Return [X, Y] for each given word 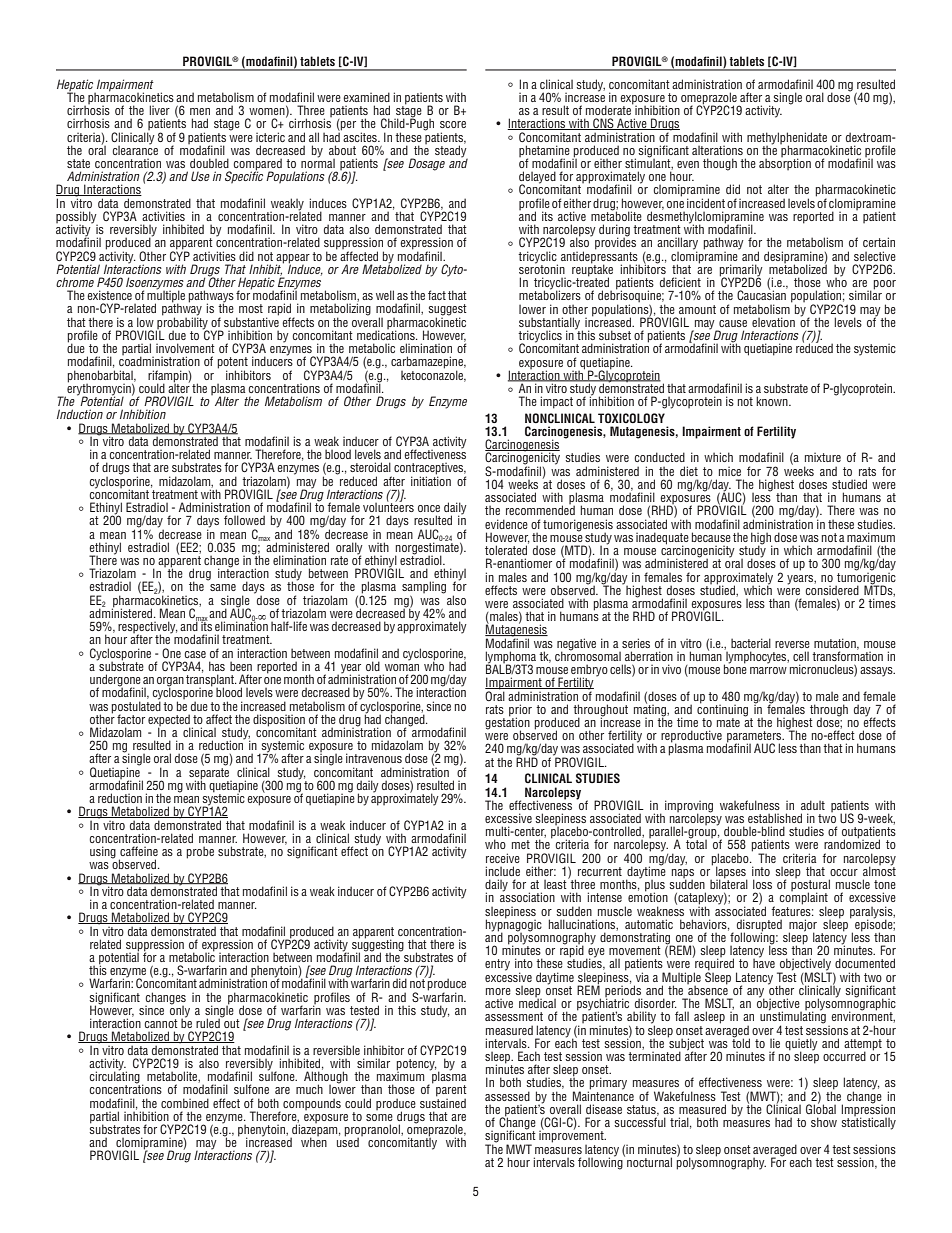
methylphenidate [787, 139]
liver [159, 110]
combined [185, 1103]
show [824, 1122]
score [453, 124]
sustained [443, 1102]
